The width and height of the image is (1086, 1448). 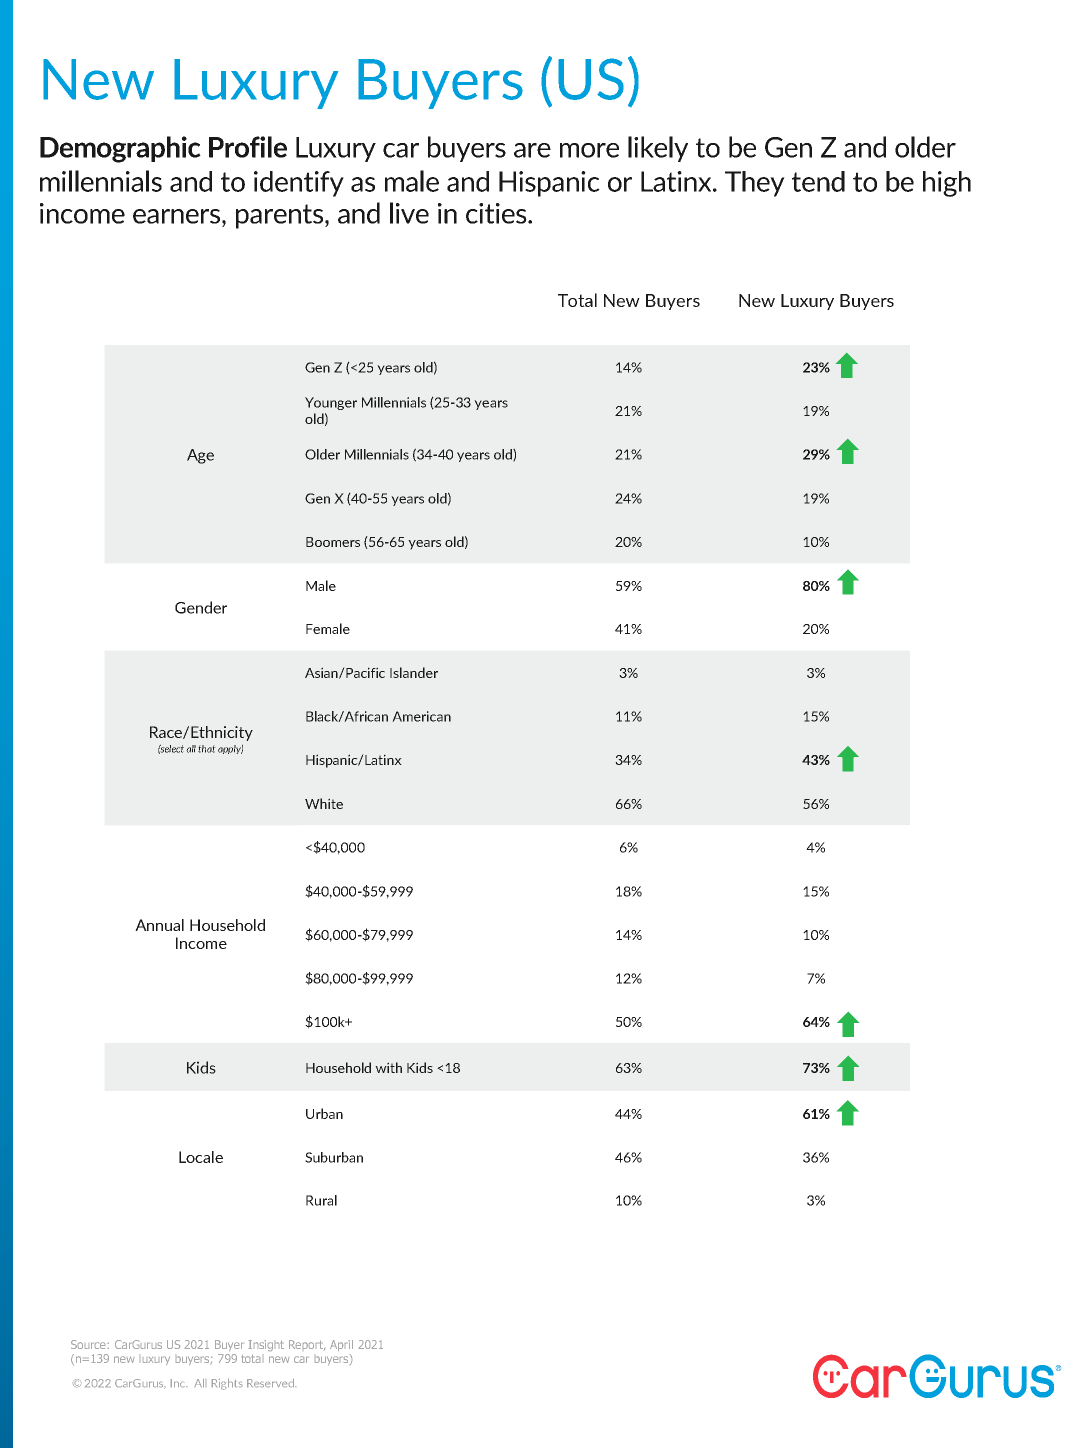 What do you see at coordinates (414, 672) in the image?
I see `Islander` at bounding box center [414, 672].
